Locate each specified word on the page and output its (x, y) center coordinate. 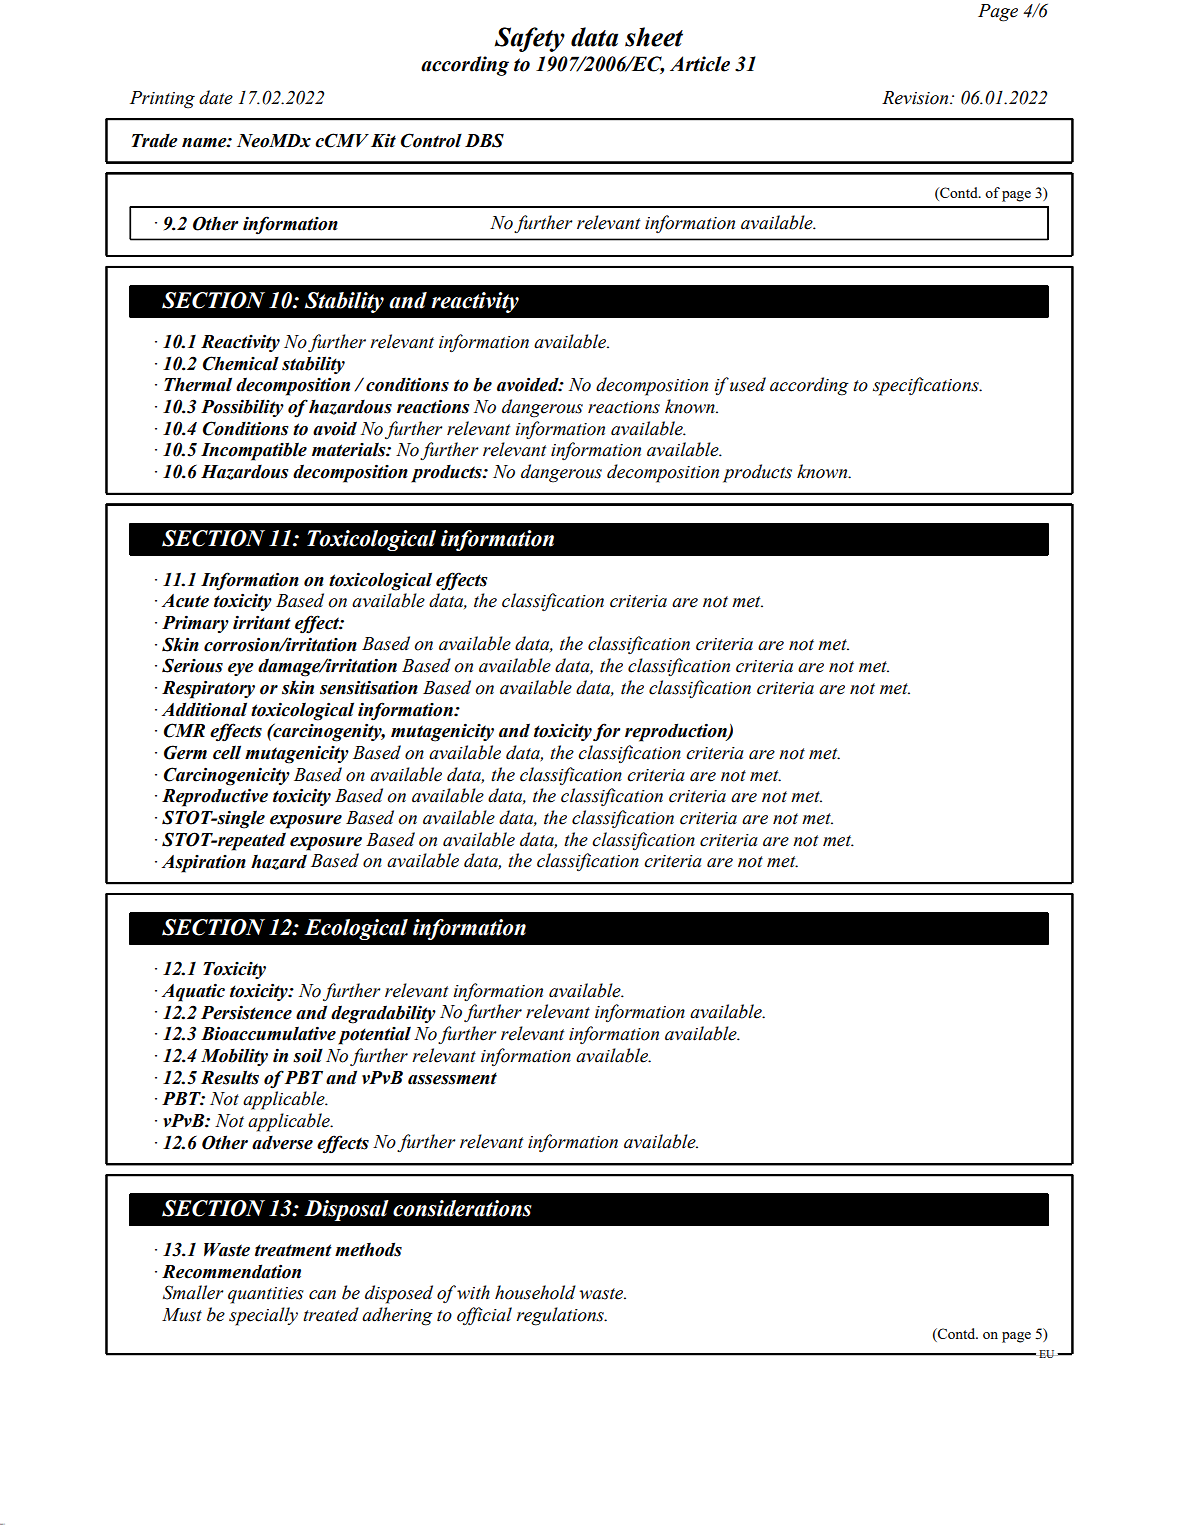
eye (241, 669)
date (216, 97)
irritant (262, 622)
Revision (916, 98)
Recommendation (231, 1271)
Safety (530, 39)
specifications (927, 386)
